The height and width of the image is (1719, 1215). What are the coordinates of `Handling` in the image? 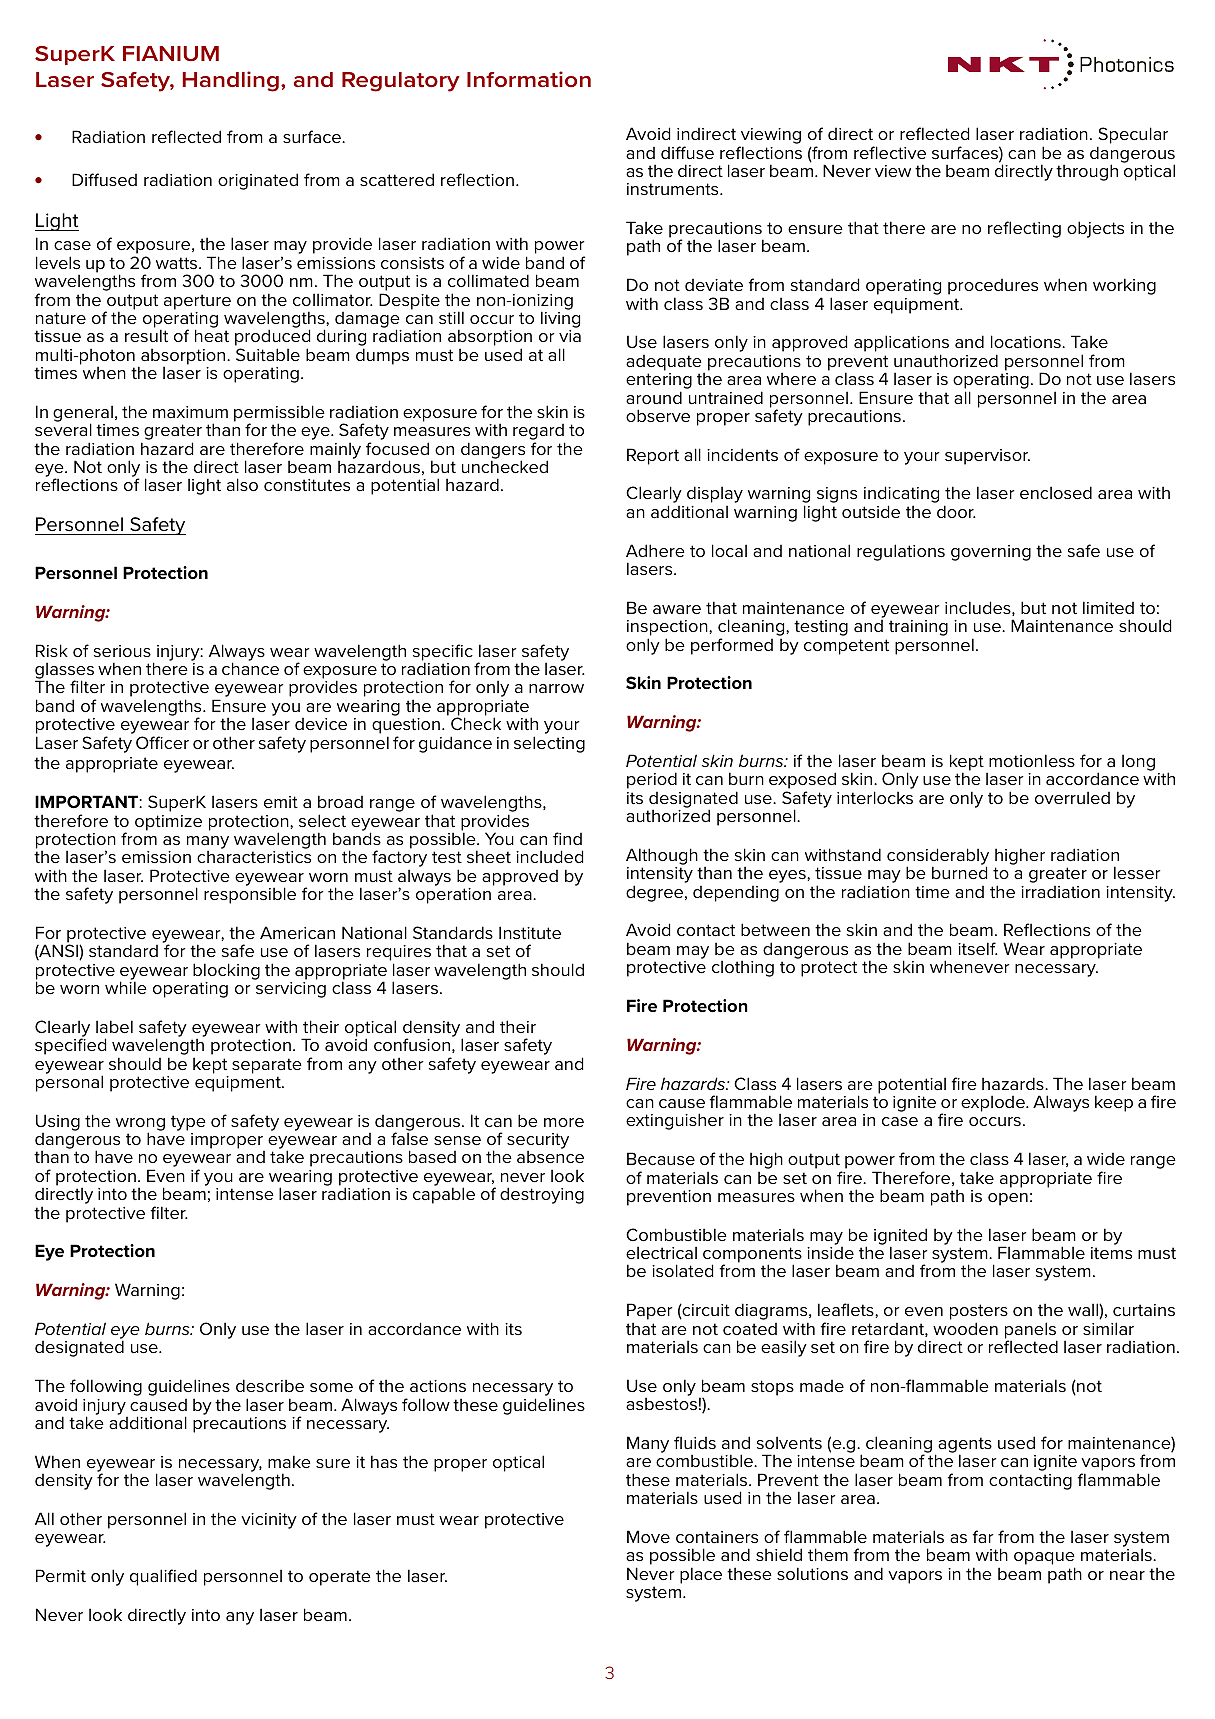 It's located at (231, 81).
